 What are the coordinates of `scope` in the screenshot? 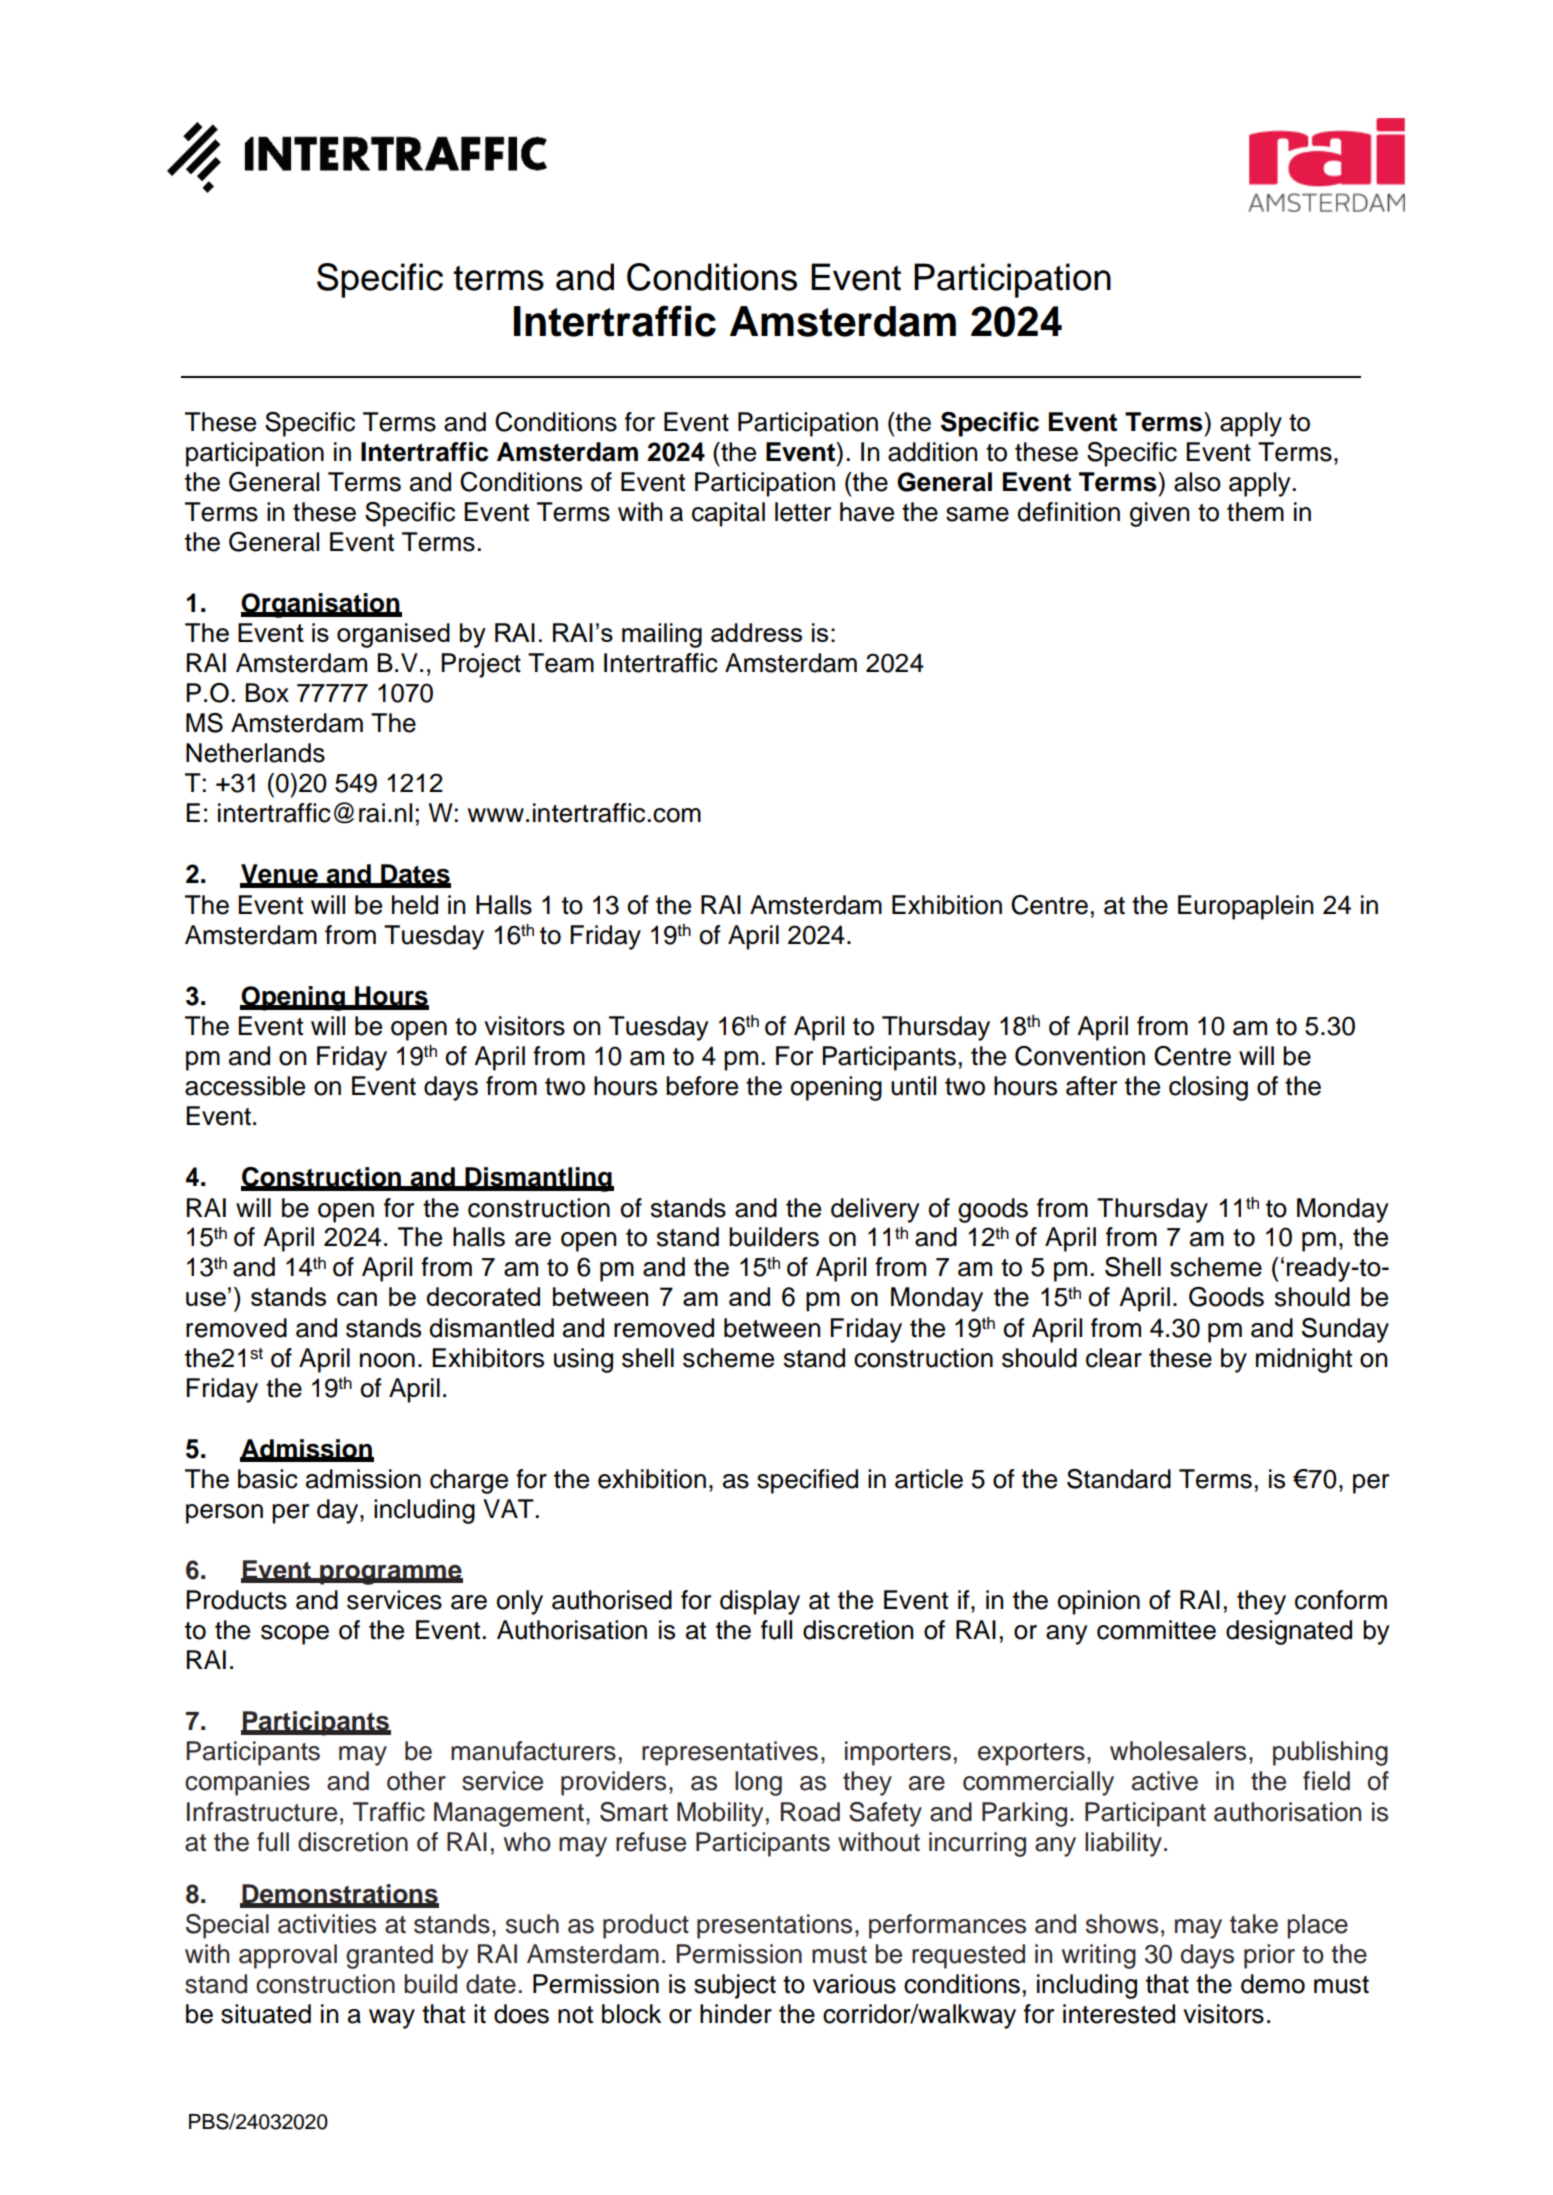 It's located at (295, 1635).
